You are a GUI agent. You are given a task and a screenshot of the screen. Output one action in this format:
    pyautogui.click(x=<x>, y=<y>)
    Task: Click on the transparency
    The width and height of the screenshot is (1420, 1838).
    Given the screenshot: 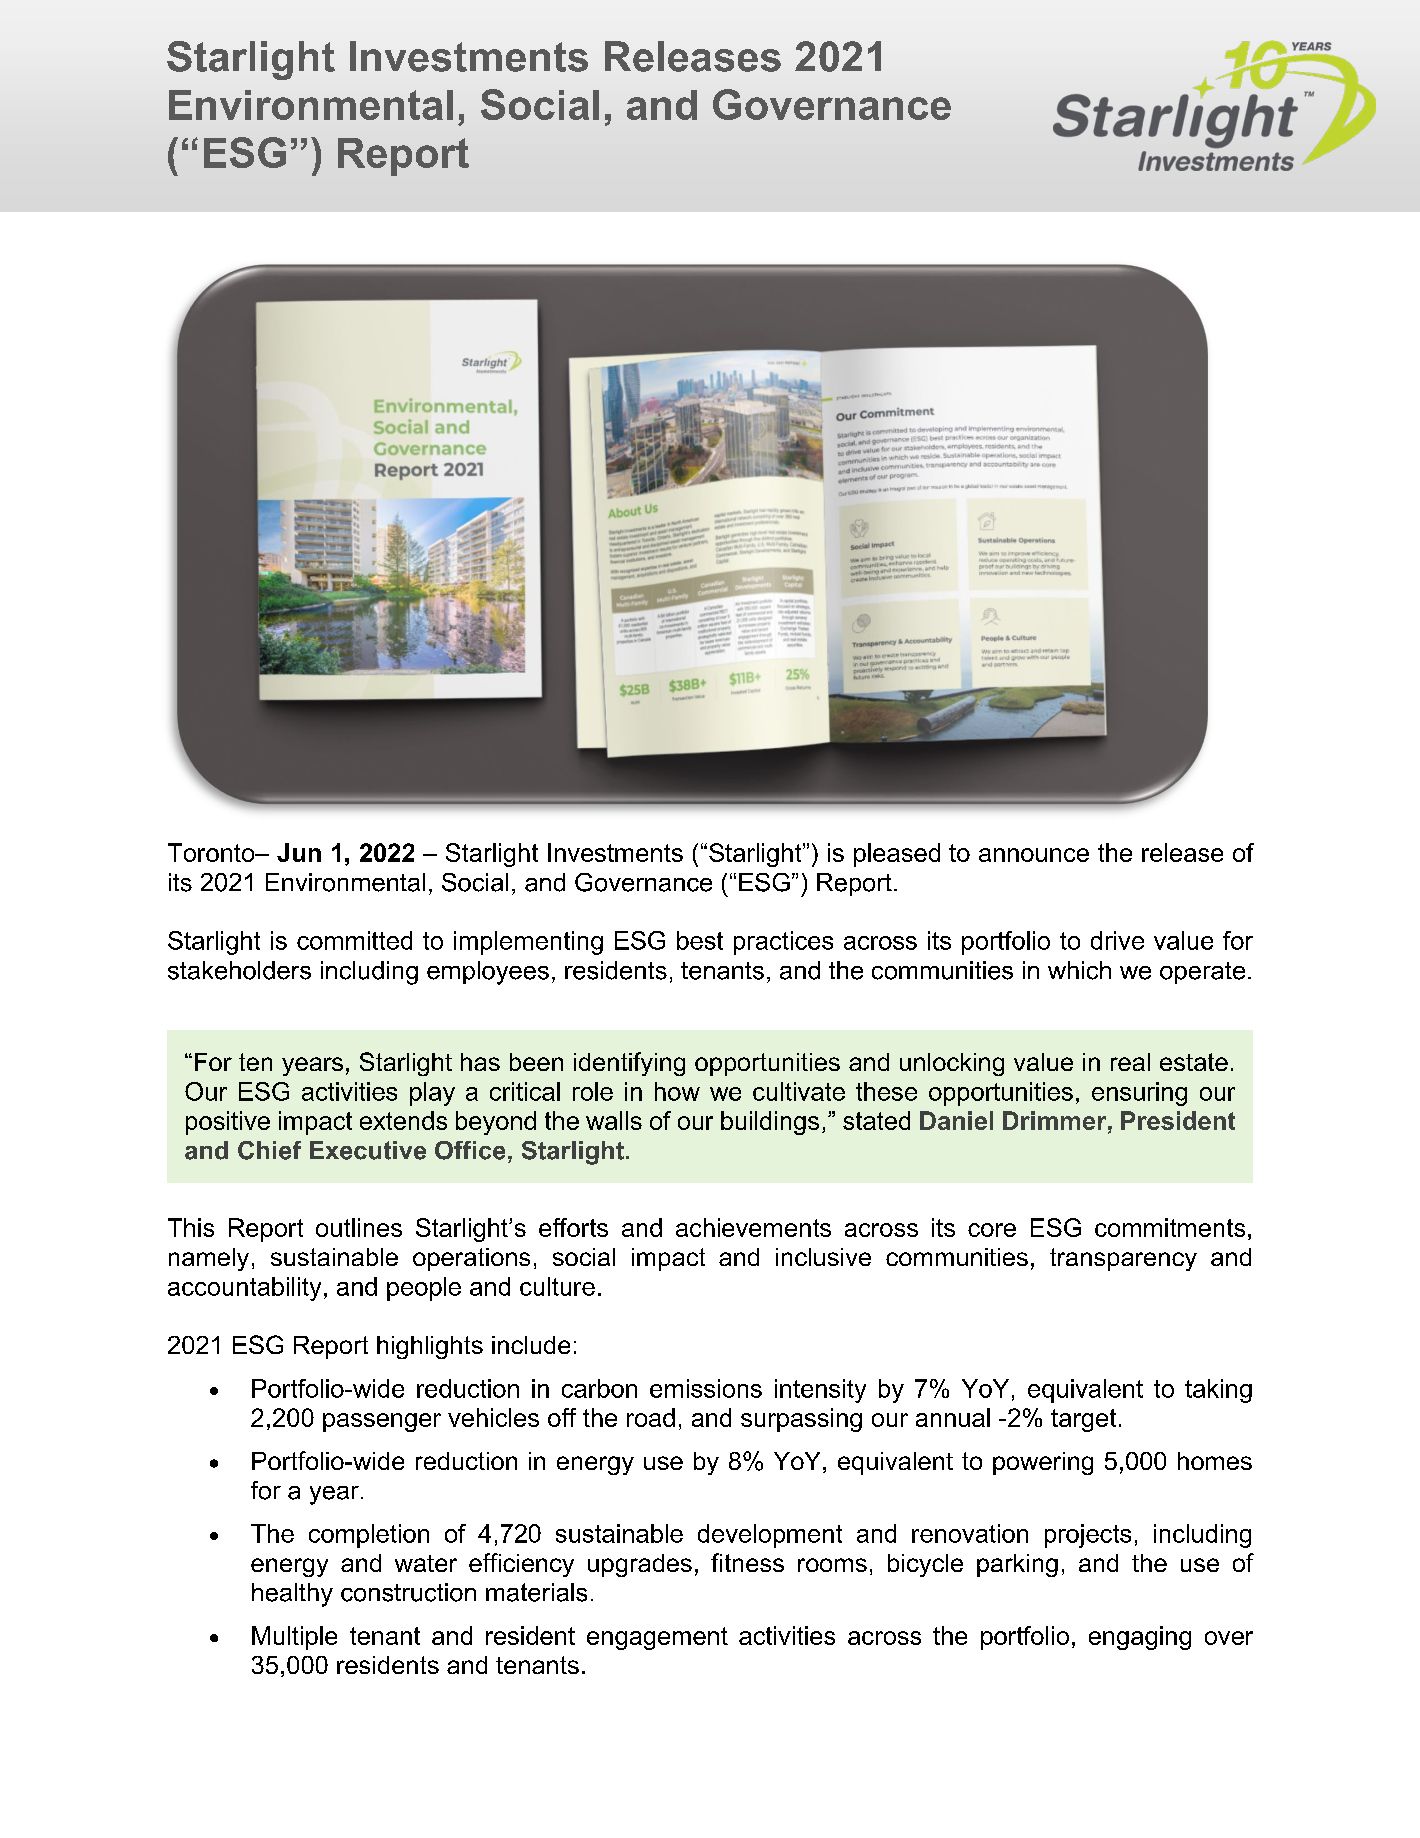 What is the action you would take?
    pyautogui.click(x=1123, y=1259)
